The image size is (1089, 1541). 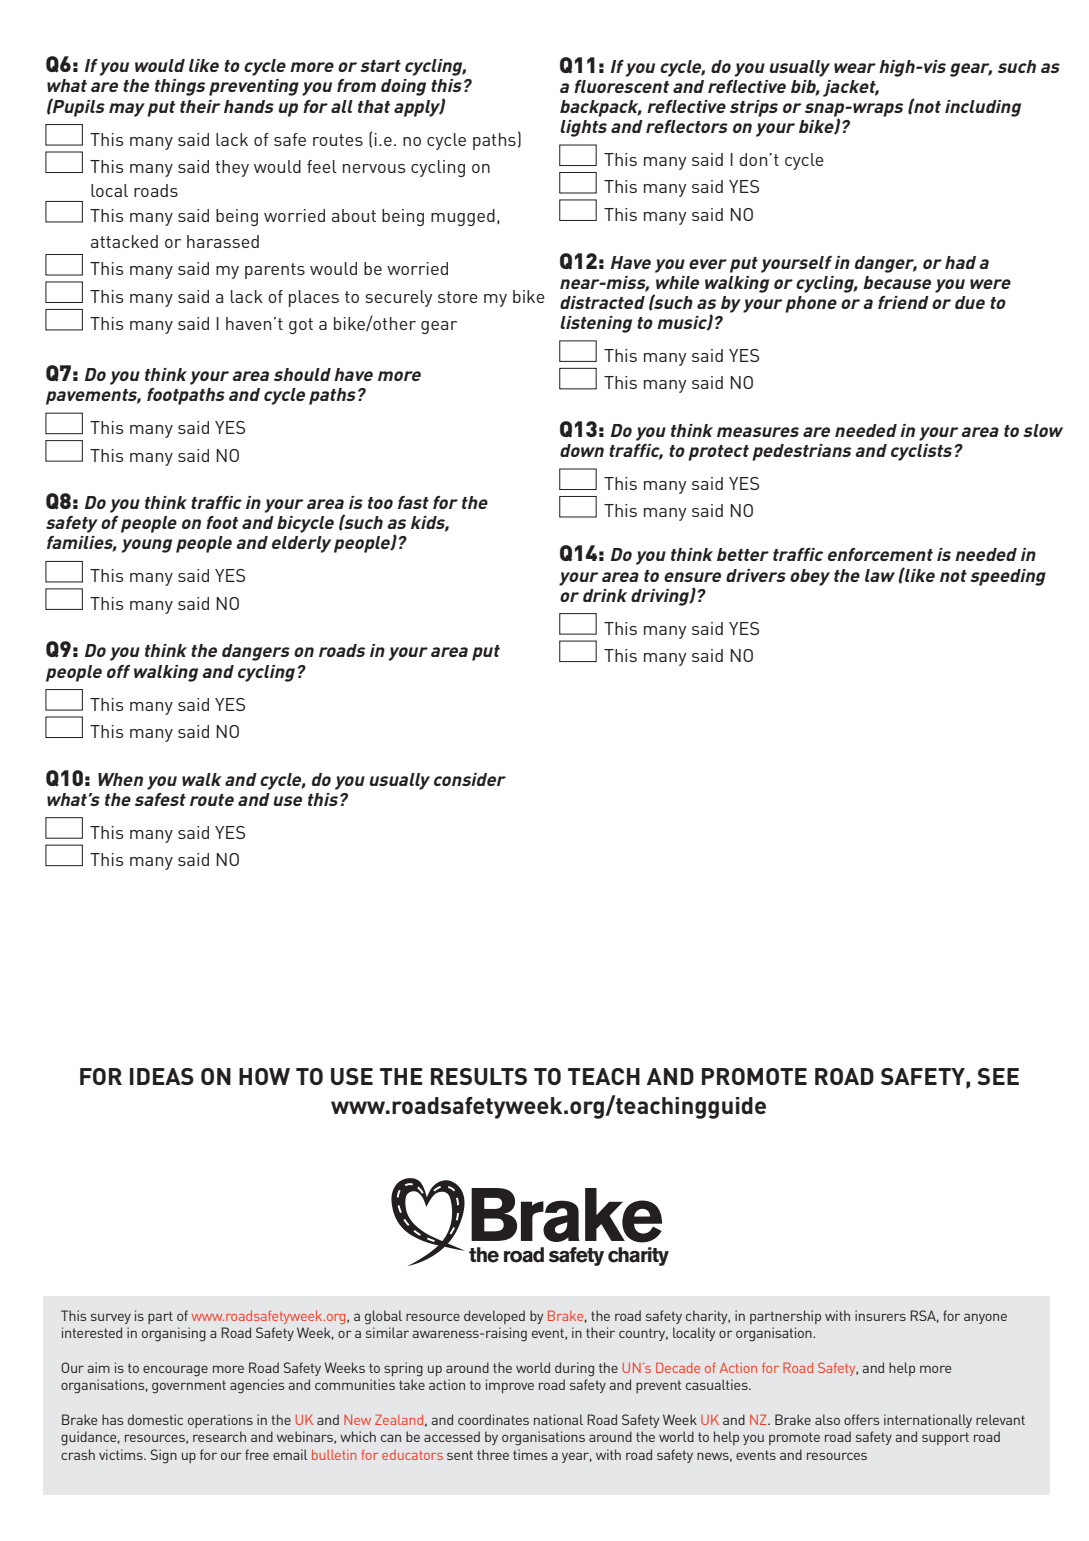 What do you see at coordinates (530, 1454) in the screenshot?
I see `times` at bounding box center [530, 1454].
